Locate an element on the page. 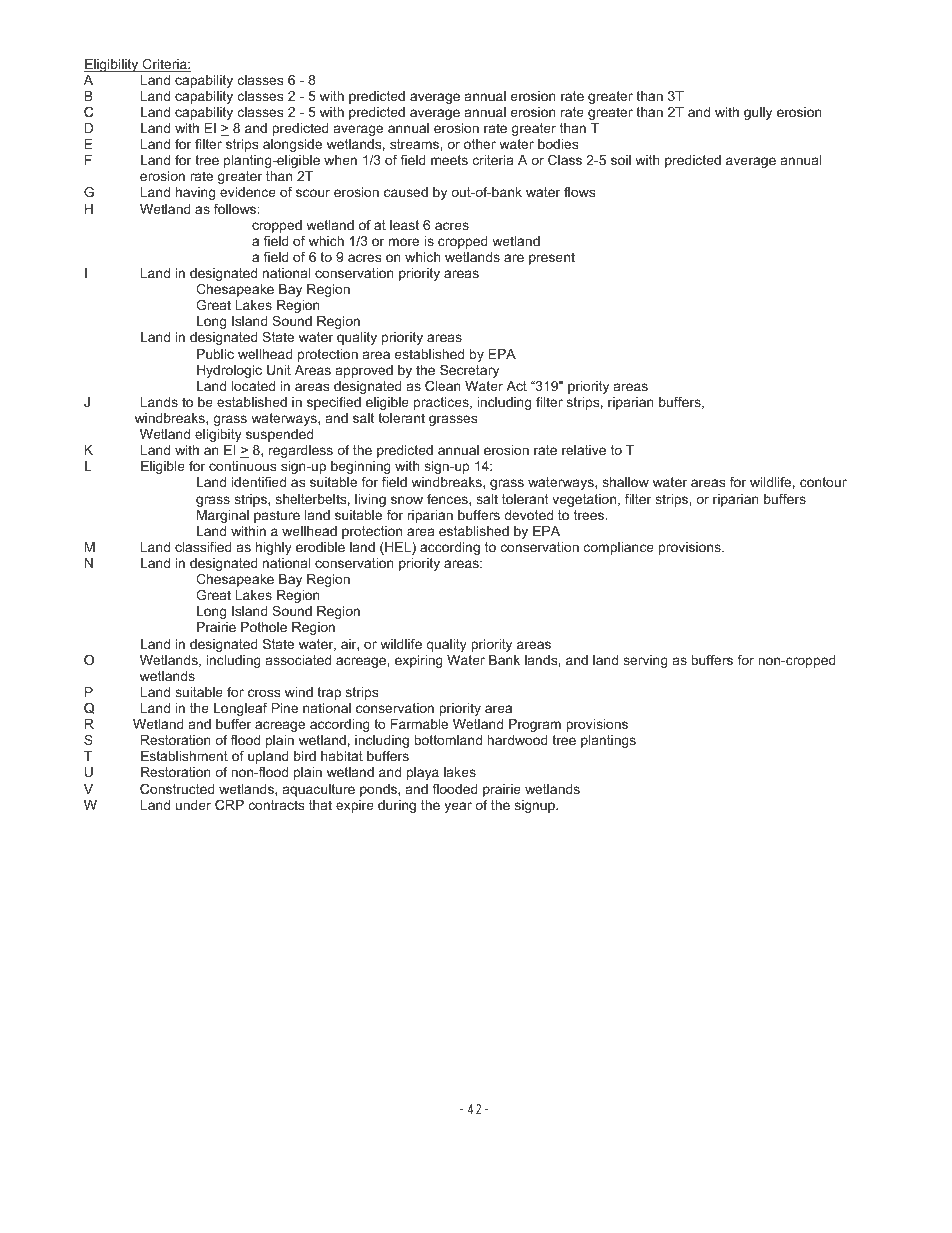 The image size is (952, 1233). Clean is located at coordinates (443, 386).
